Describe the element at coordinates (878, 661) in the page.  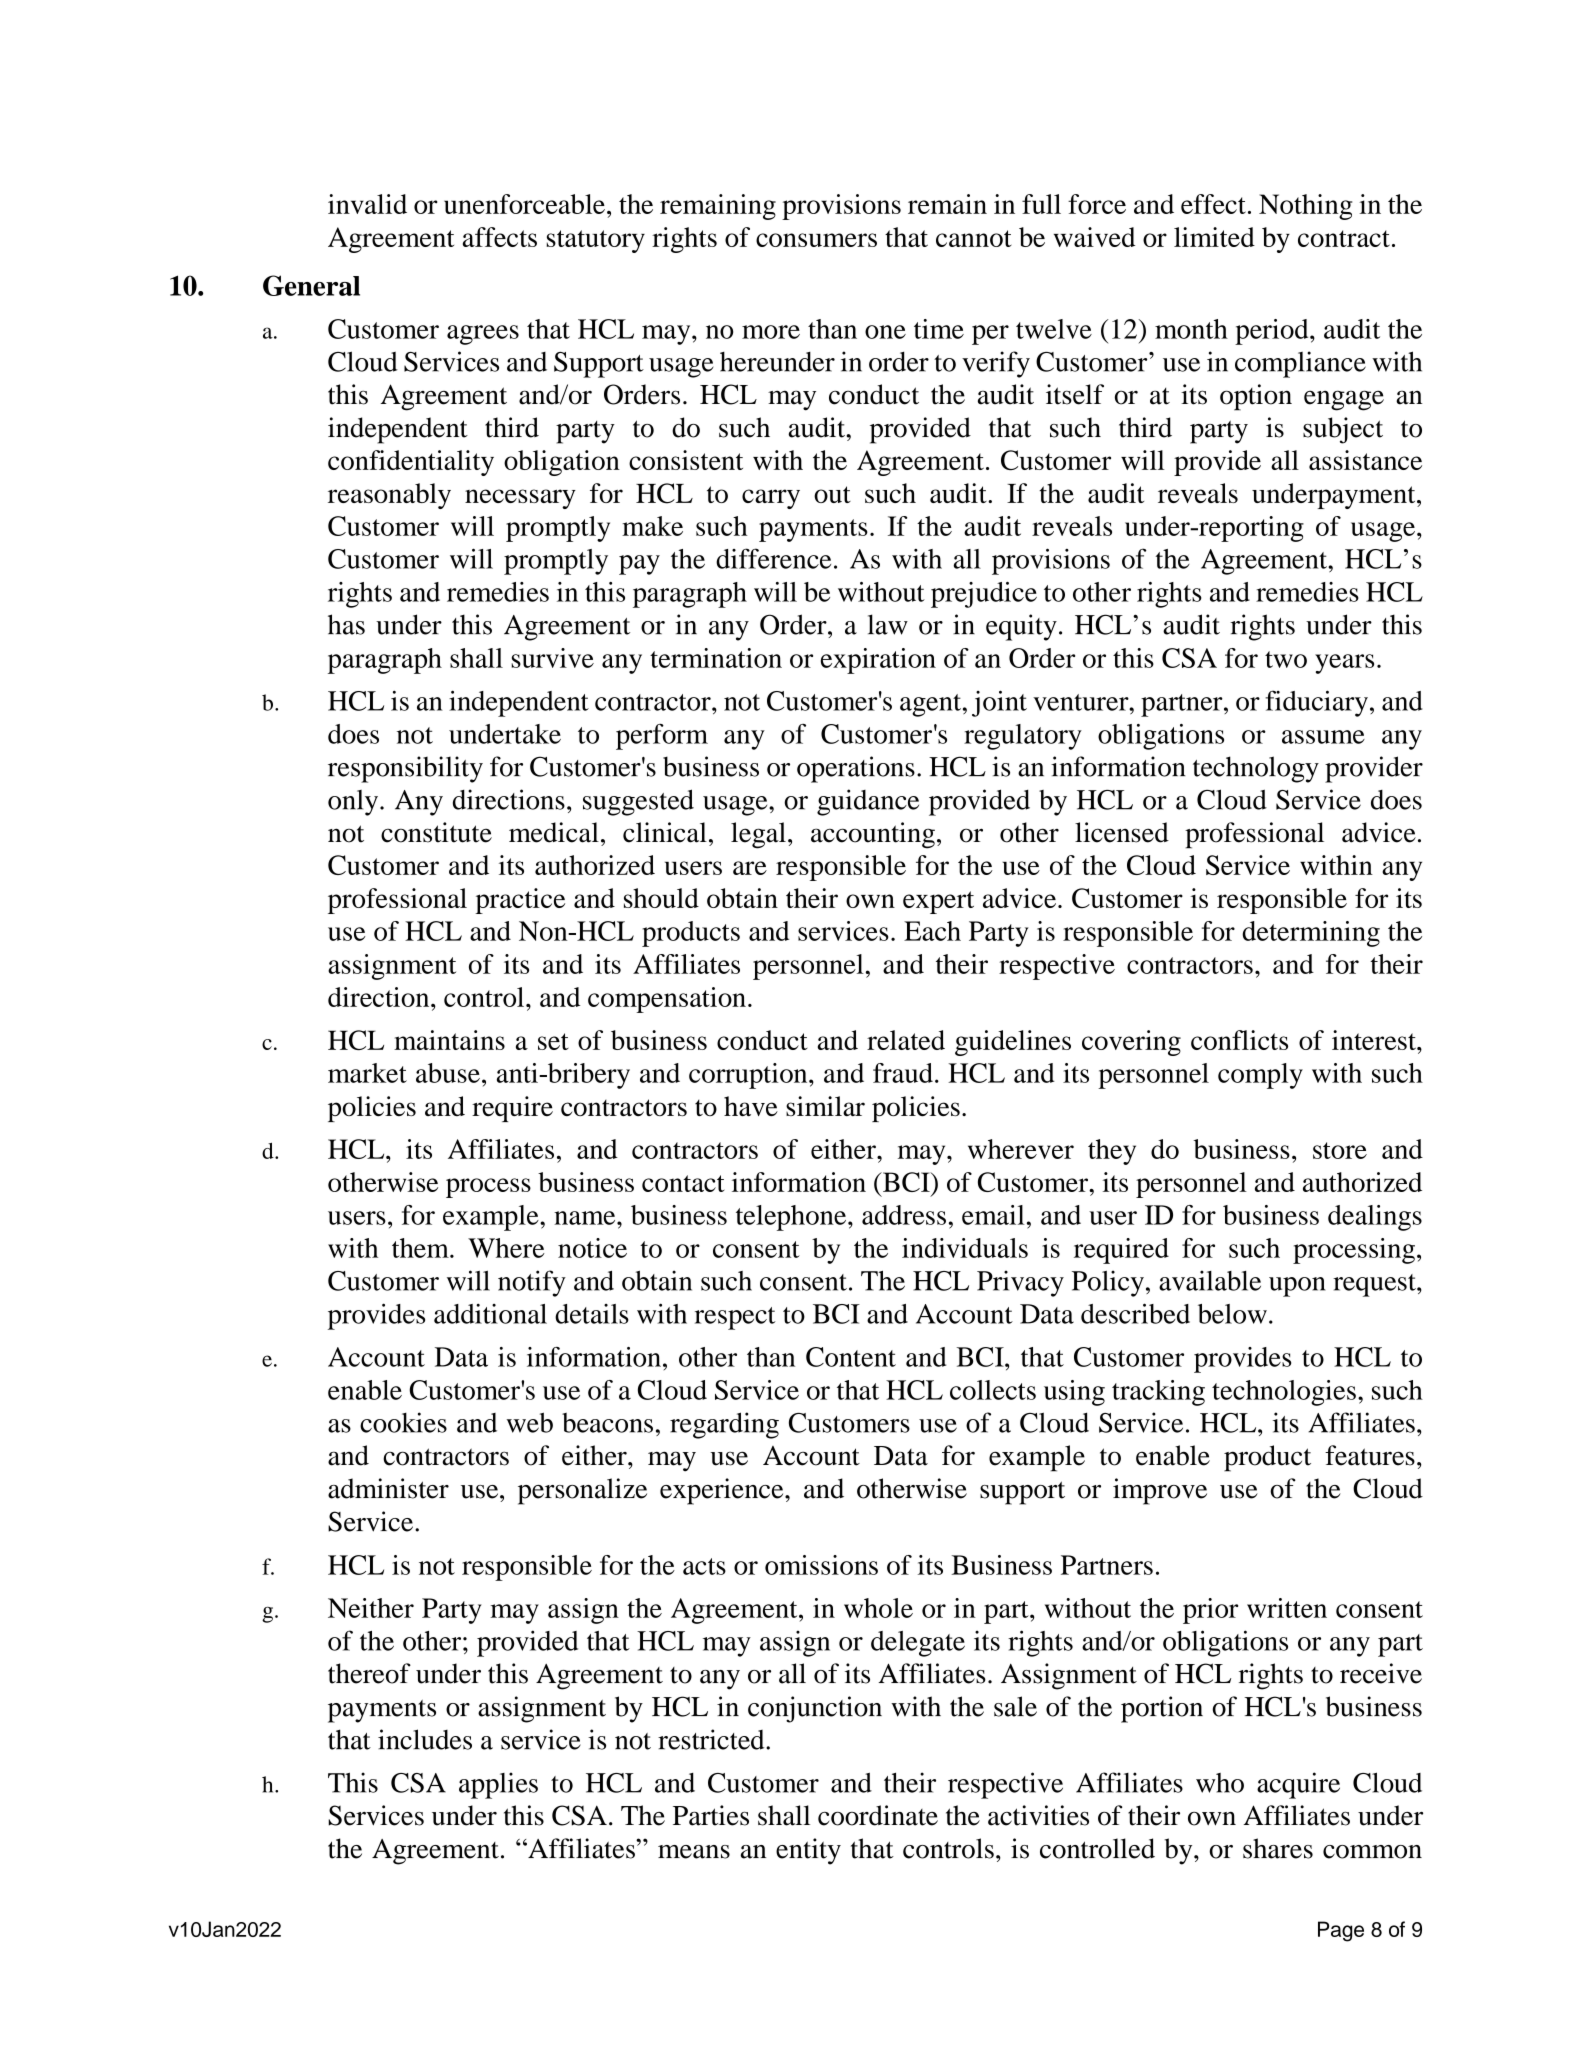
I see `expiration` at that location.
